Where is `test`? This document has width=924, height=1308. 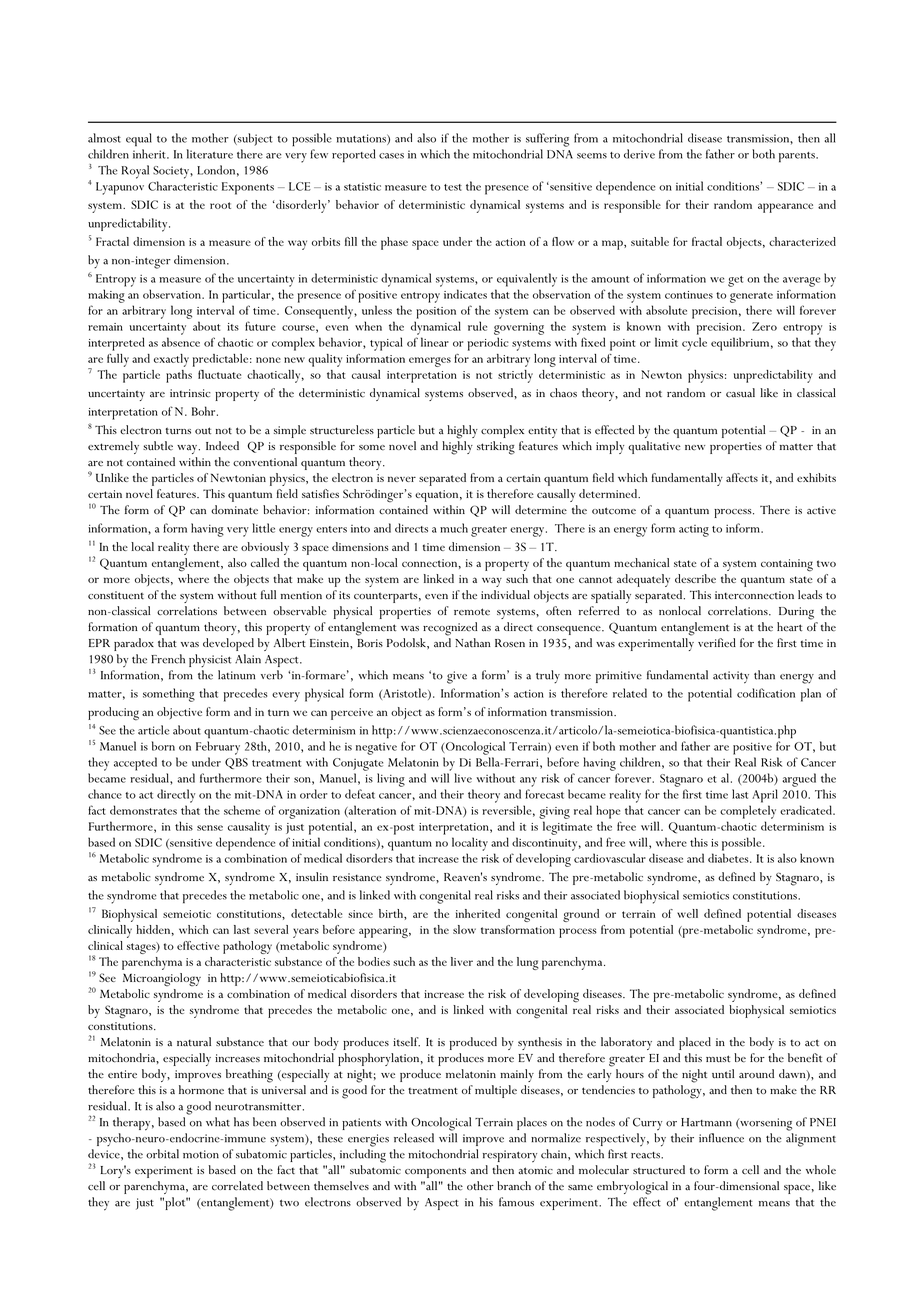
test is located at coordinates (453, 187).
